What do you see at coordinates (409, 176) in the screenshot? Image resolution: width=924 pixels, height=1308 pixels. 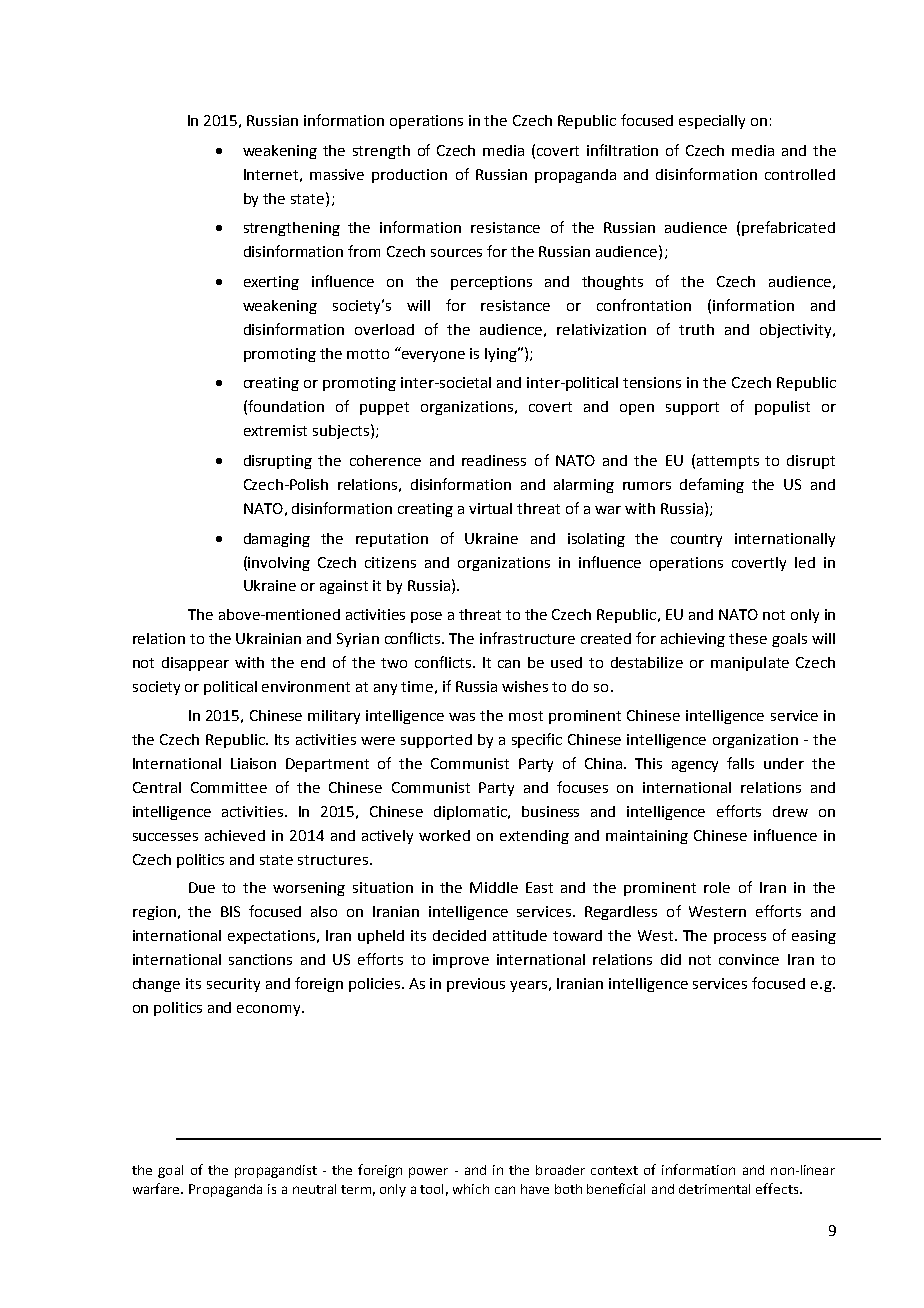 I see `production` at bounding box center [409, 176].
